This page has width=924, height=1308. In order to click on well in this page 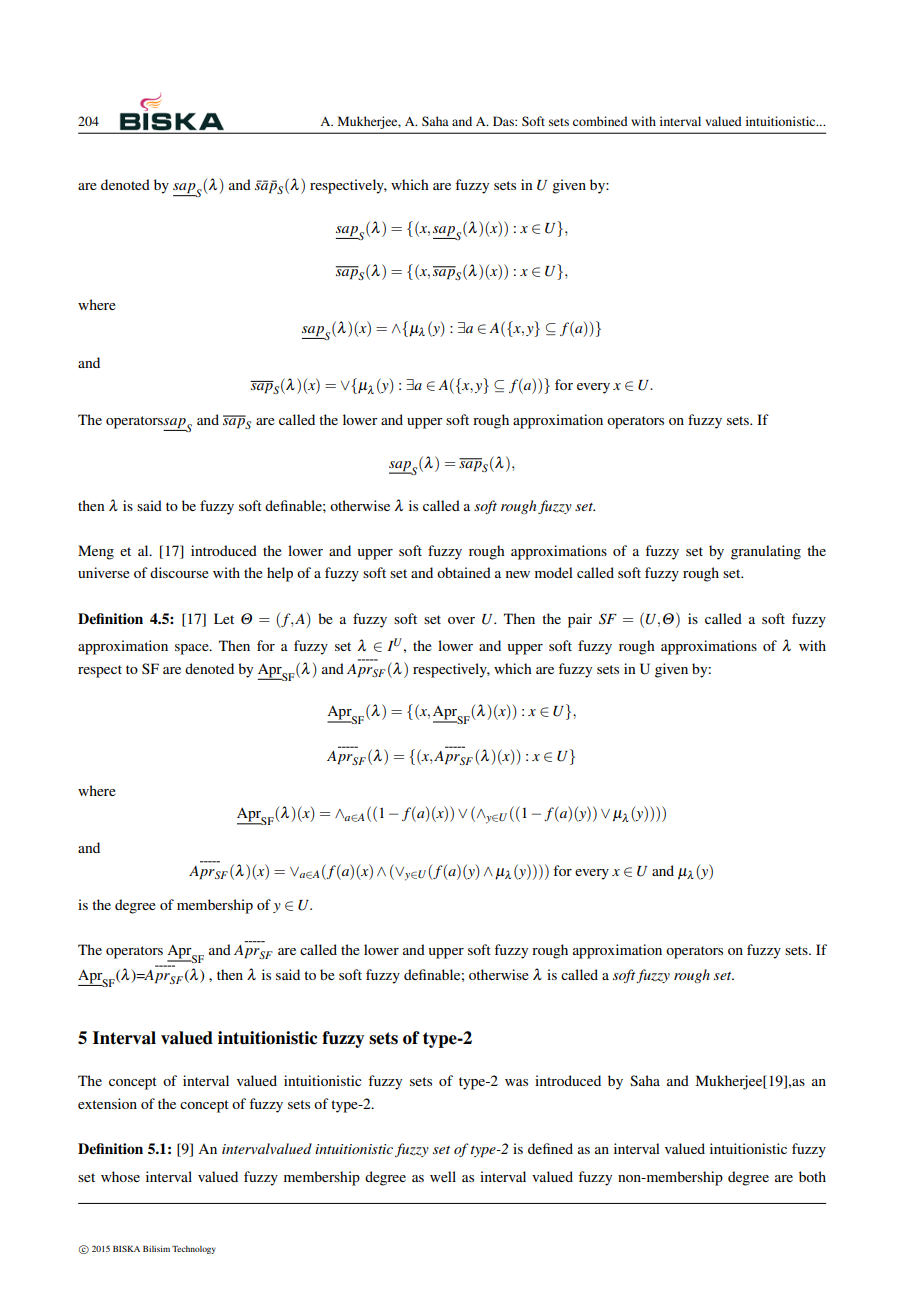, I will do `click(443, 1176)`.
